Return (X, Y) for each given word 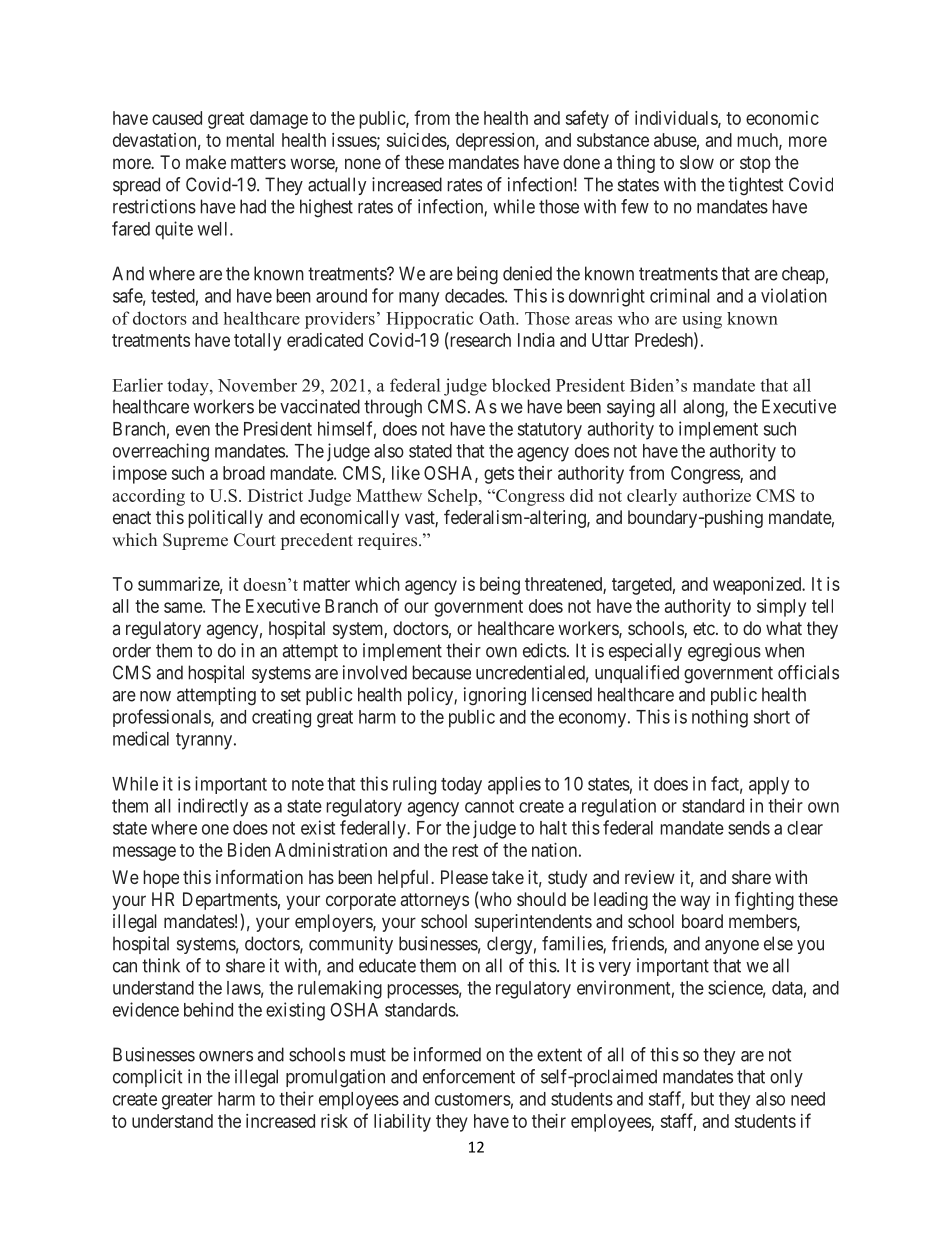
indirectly (213, 807)
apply (769, 786)
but (702, 1099)
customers (473, 1099)
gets (499, 475)
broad (244, 473)
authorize (717, 495)
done (581, 162)
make (206, 162)
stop (755, 164)
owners (226, 1056)
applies (514, 785)
